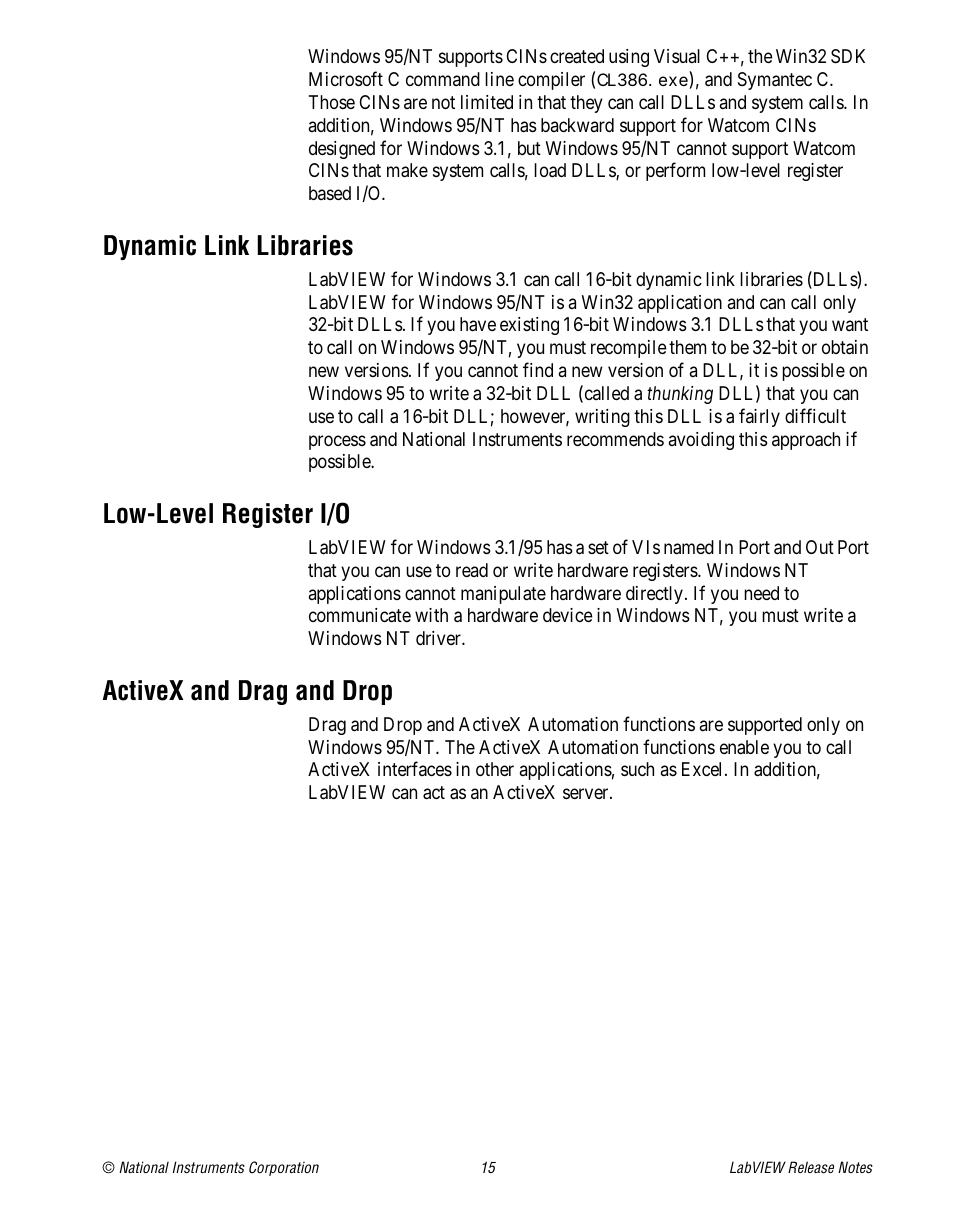 The height and width of the document is (1232, 958). I want to click on existing, so click(529, 326).
